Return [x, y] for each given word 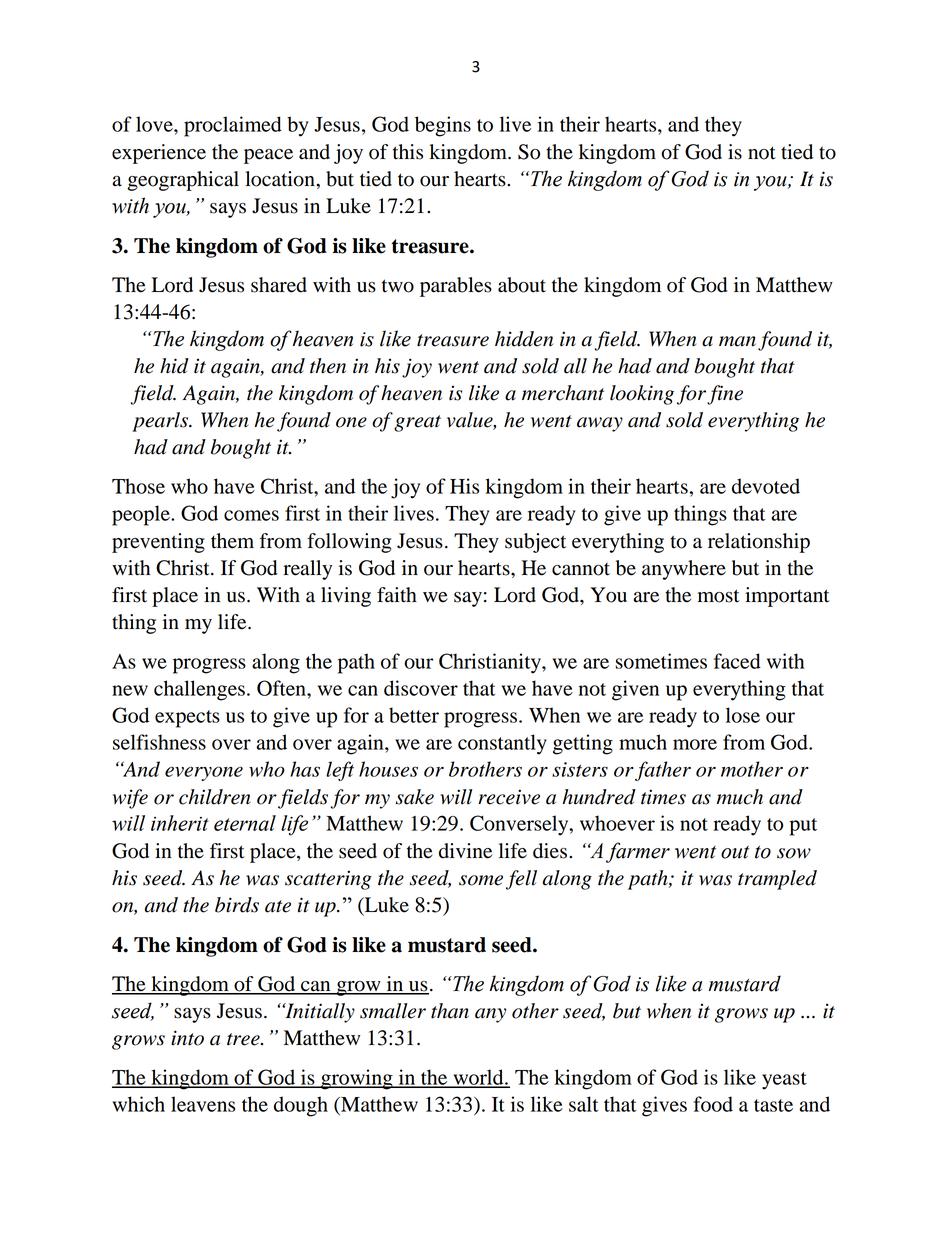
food [713, 1104]
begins [443, 126]
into [187, 1038]
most [719, 596]
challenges [199, 690]
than [450, 1011]
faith [397, 595]
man [737, 341]
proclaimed [233, 126]
